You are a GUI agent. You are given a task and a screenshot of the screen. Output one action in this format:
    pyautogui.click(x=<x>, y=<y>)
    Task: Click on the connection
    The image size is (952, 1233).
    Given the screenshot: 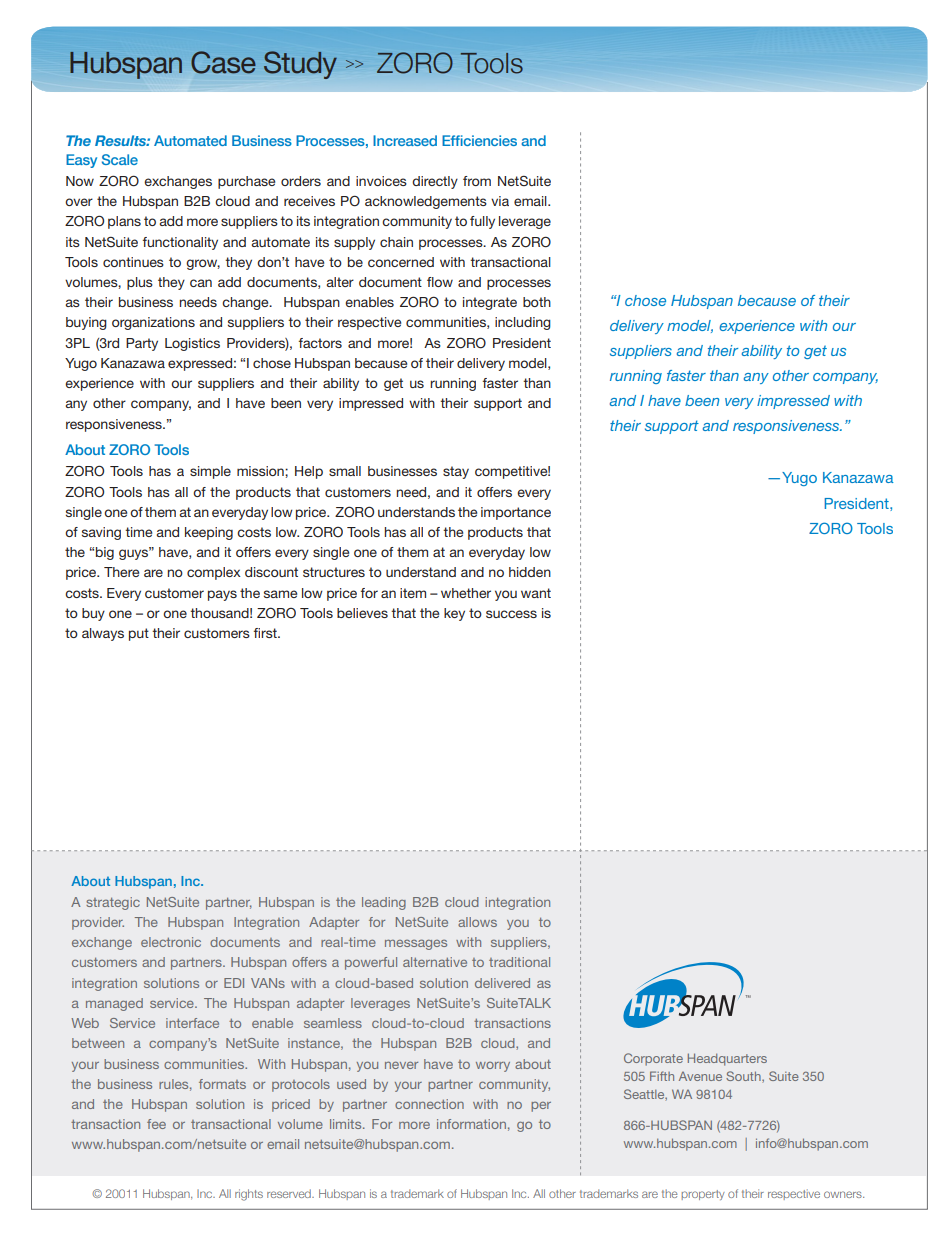 What is the action you would take?
    pyautogui.click(x=429, y=1104)
